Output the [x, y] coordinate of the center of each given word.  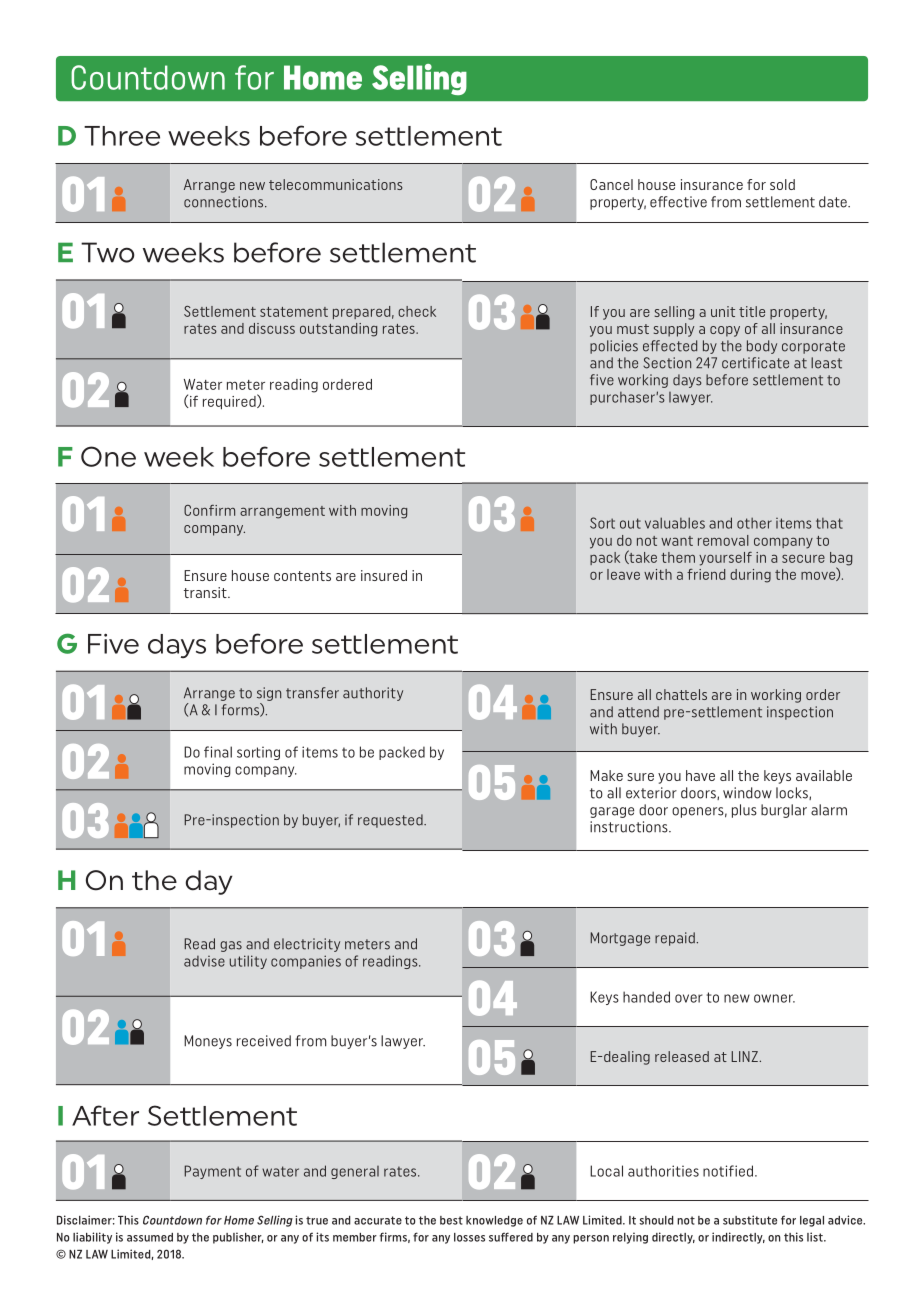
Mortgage [620, 939]
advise [204, 961]
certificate [755, 363]
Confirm [209, 510]
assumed [150, 1237]
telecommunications [336, 184]
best [451, 1220]
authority [373, 694]
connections [225, 202]
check [417, 311]
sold [782, 184]
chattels [681, 694]
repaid [676, 939]
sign [269, 694]
